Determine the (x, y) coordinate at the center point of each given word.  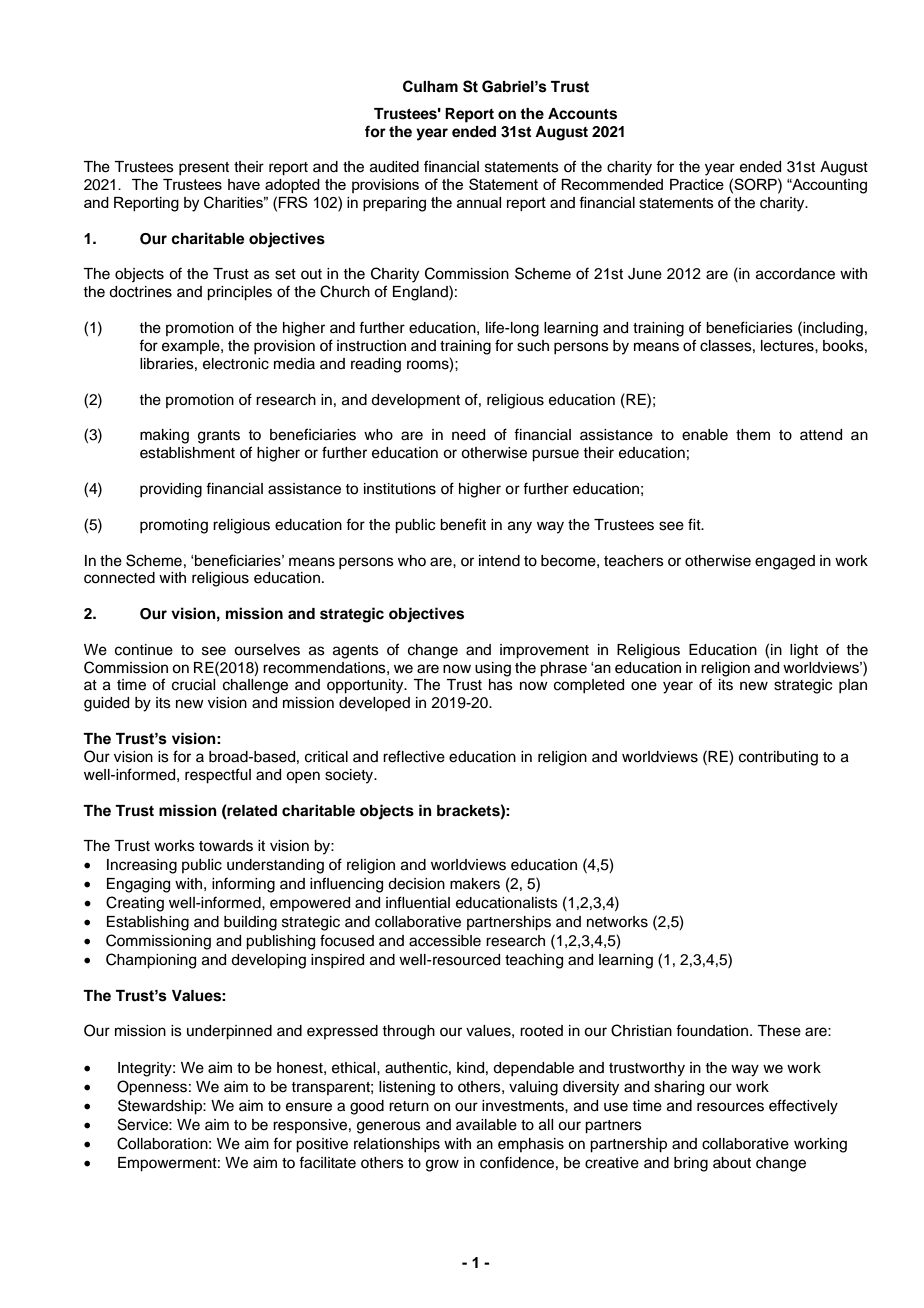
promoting (174, 526)
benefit (463, 524)
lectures (788, 346)
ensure (309, 1107)
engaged (785, 562)
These (779, 1031)
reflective (414, 756)
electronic (236, 364)
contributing (778, 758)
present (204, 168)
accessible (445, 941)
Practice (697, 184)
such (533, 346)
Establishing (148, 923)
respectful (218, 776)
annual (479, 202)
